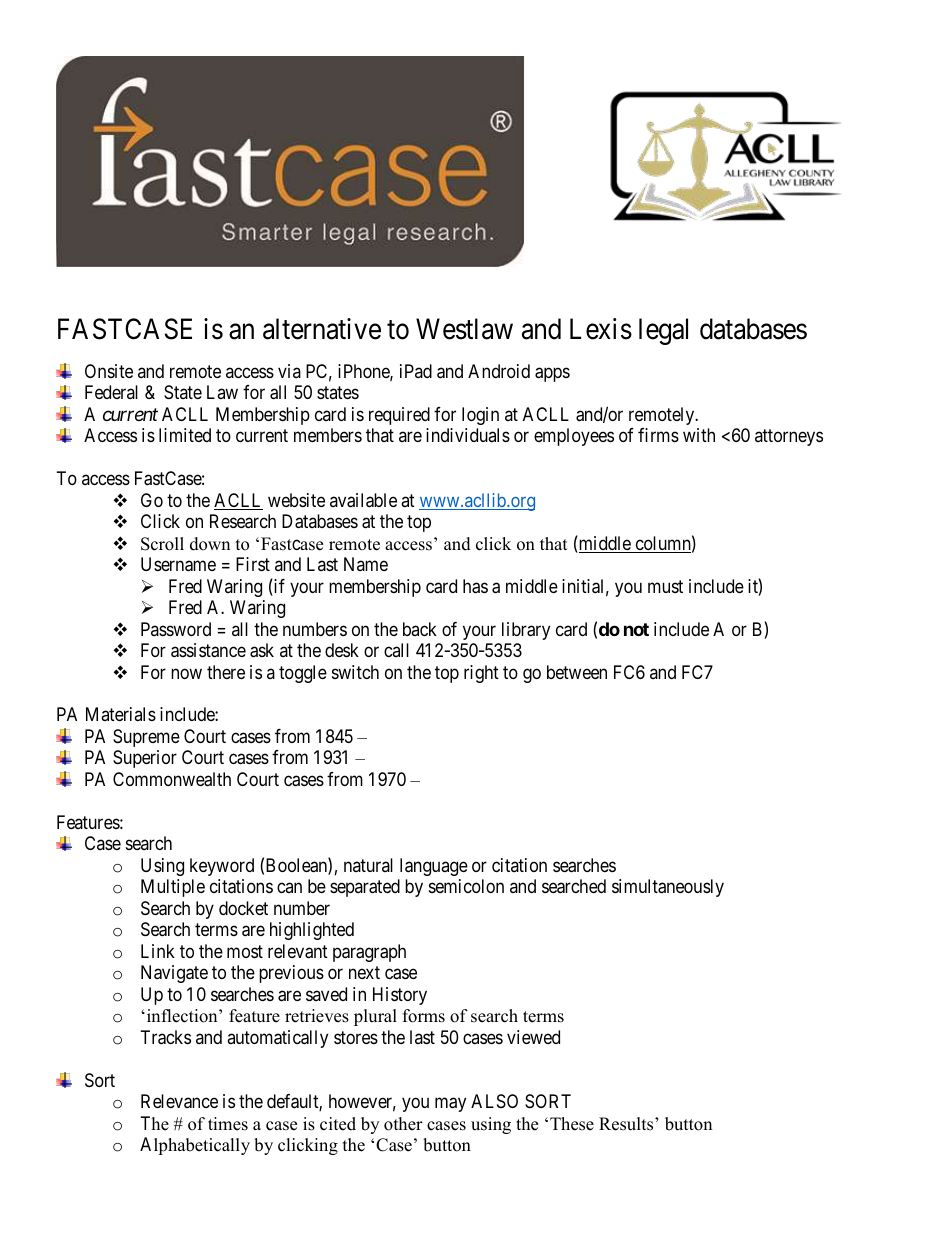  What do you see at coordinates (464, 329) in the screenshot?
I see `Westlaw` at bounding box center [464, 329].
